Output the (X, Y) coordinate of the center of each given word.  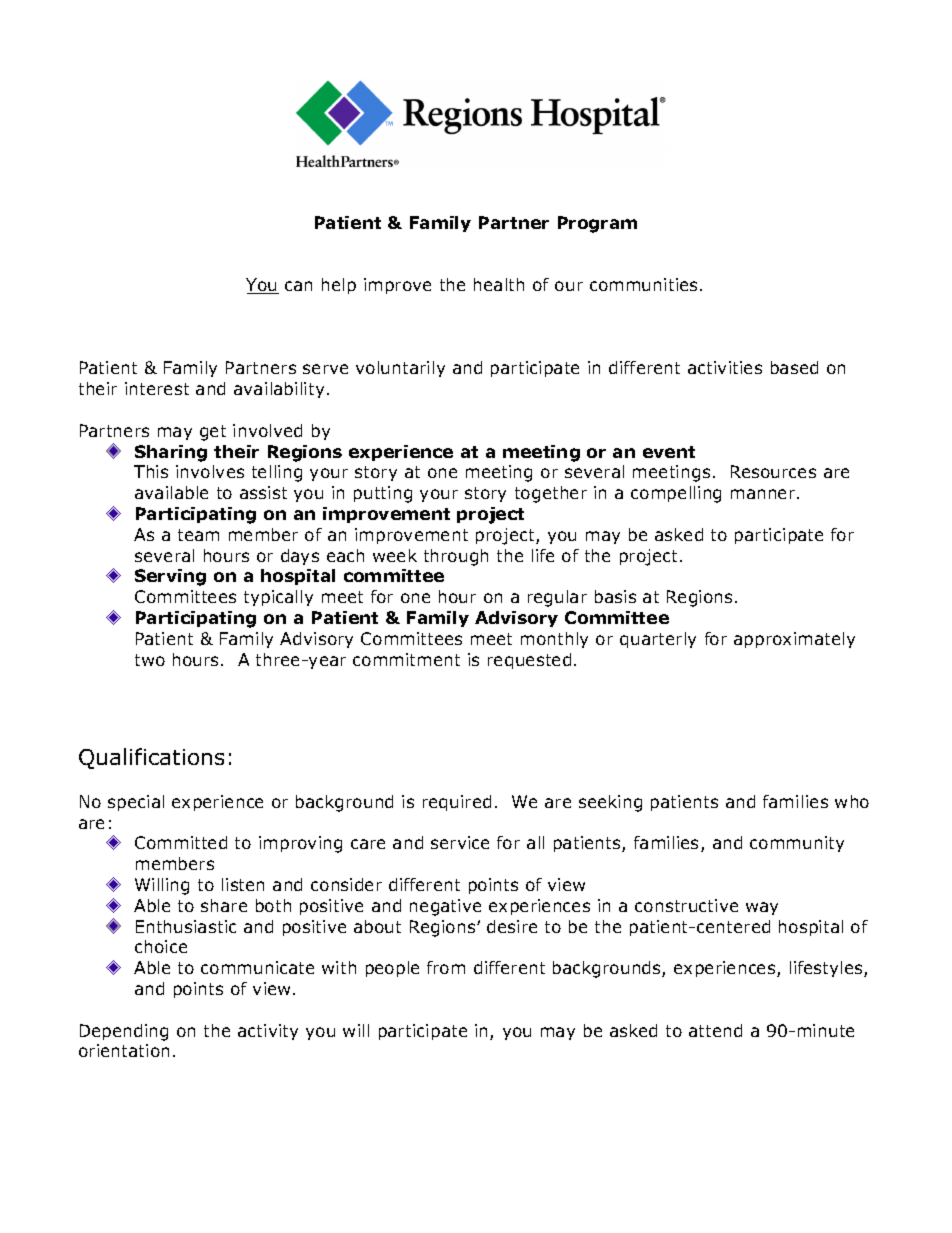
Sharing (171, 453)
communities (645, 284)
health (499, 284)
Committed (181, 842)
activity (268, 1032)
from (446, 967)
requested (529, 661)
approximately (794, 640)
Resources (773, 471)
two (150, 660)
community (797, 844)
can (298, 286)
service (460, 842)
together (551, 494)
